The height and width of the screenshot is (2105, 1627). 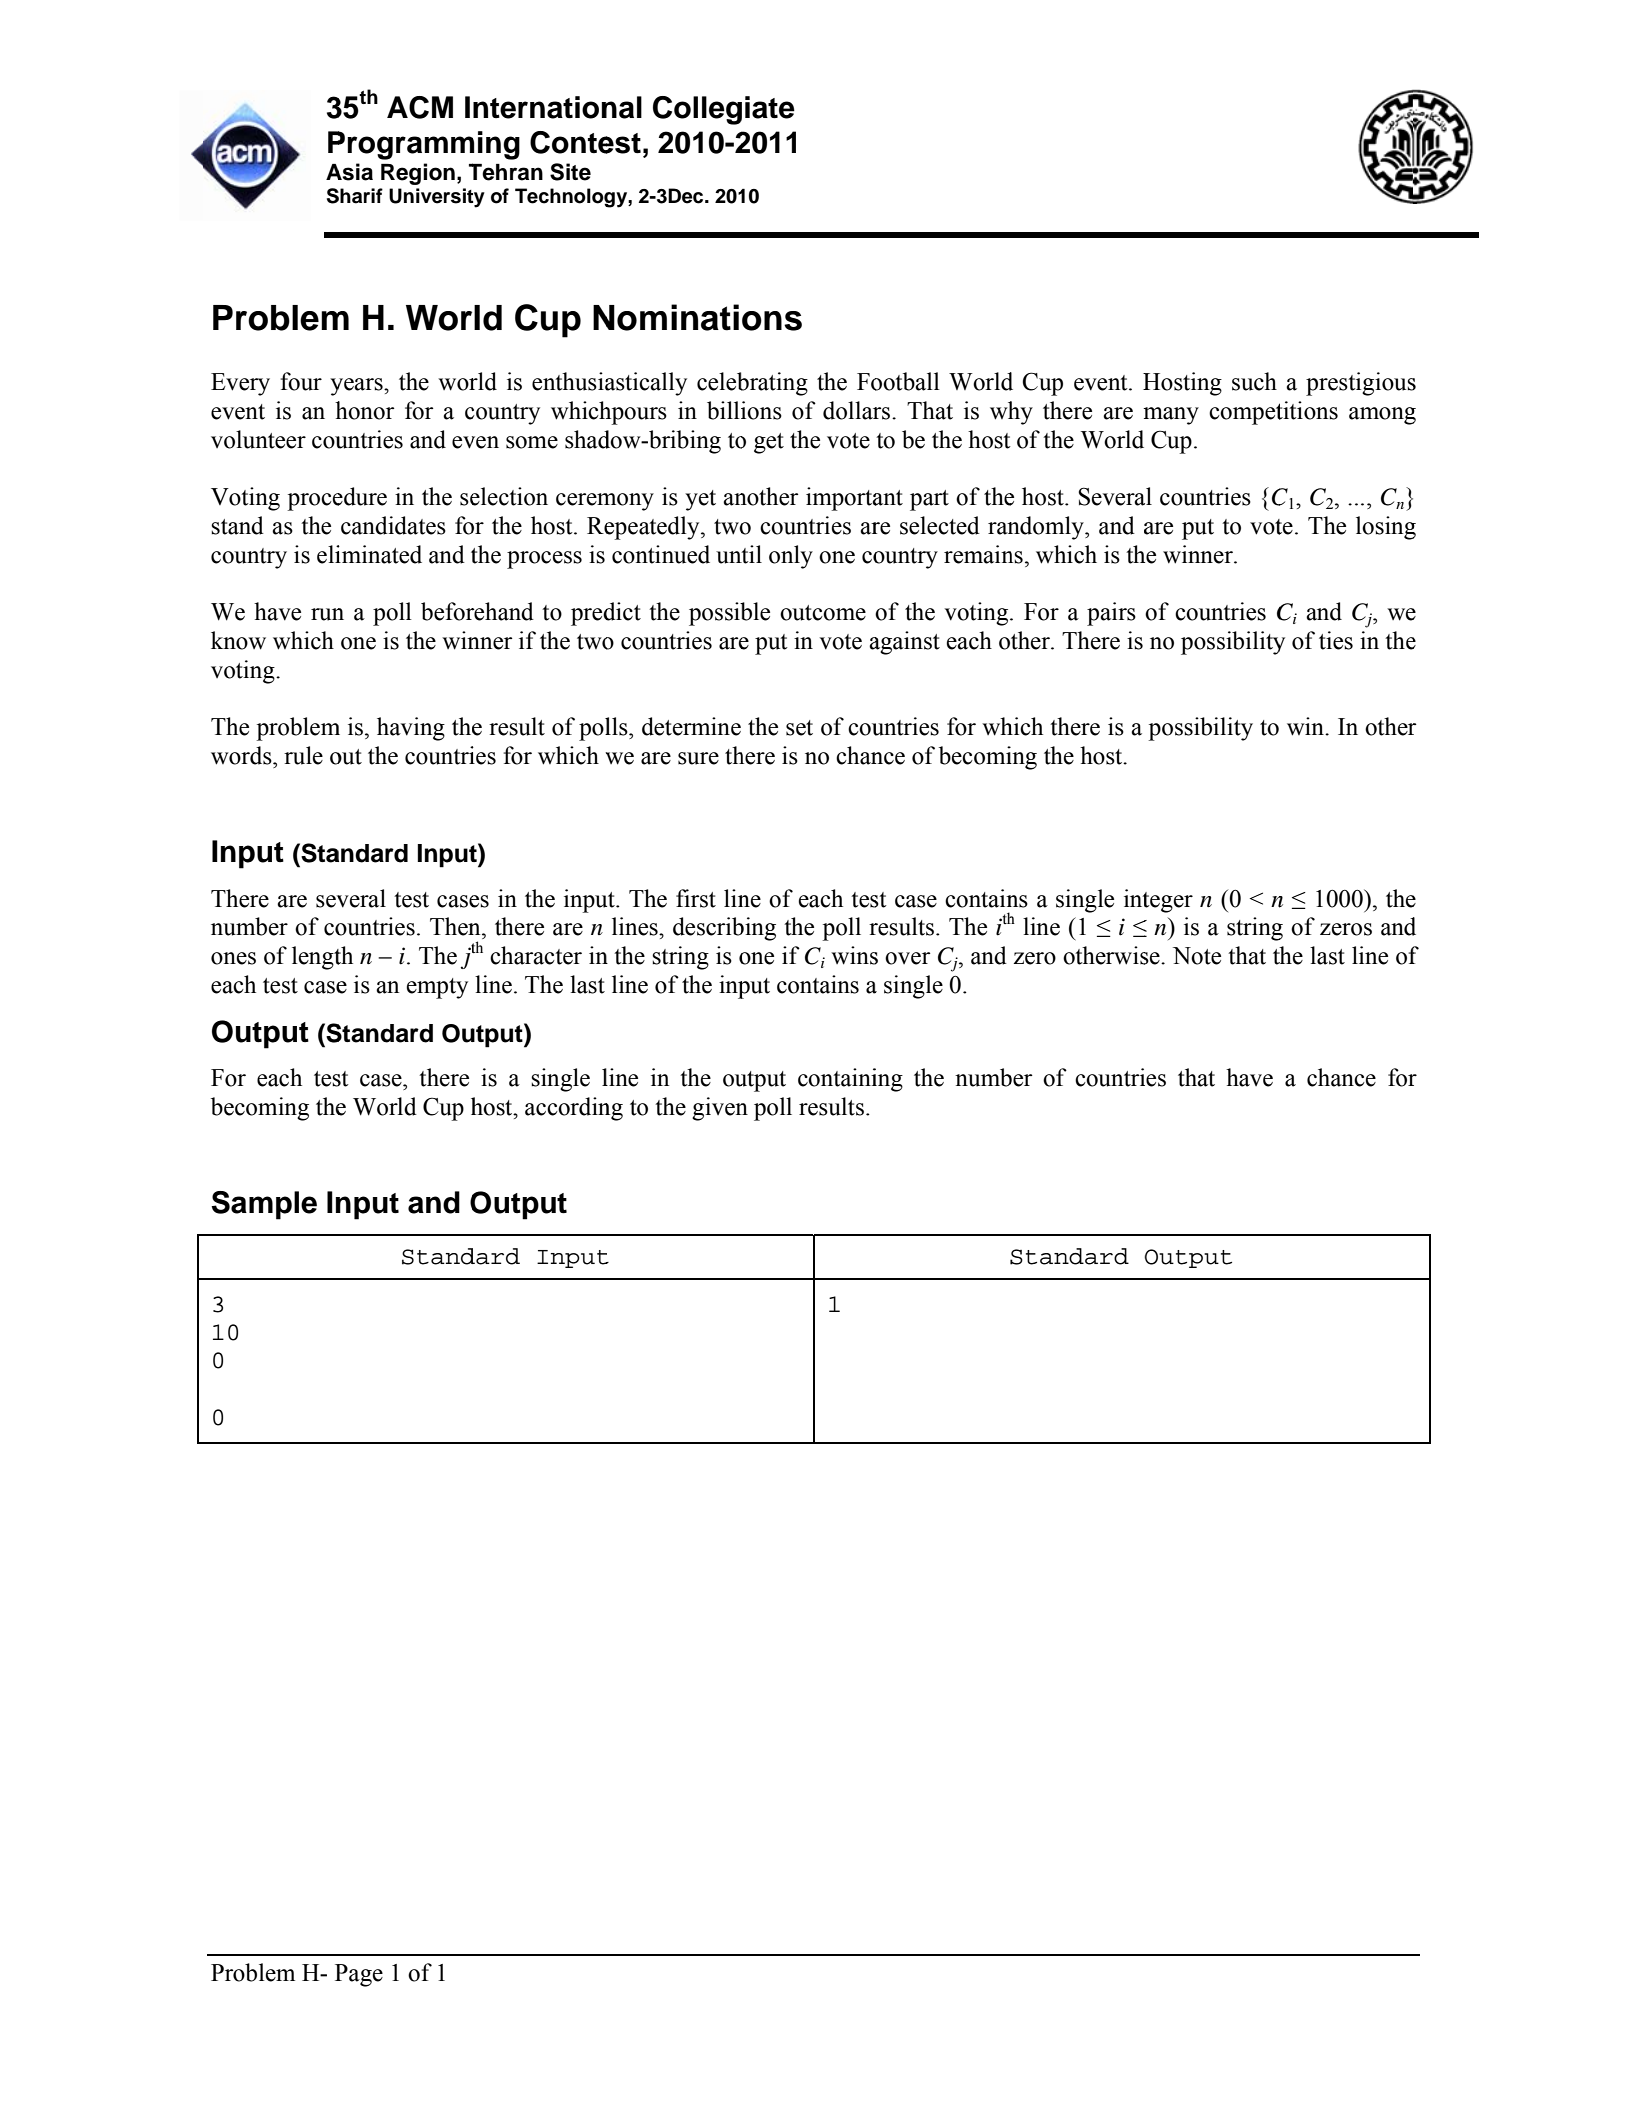 I want to click on Note, so click(x=1197, y=956).
